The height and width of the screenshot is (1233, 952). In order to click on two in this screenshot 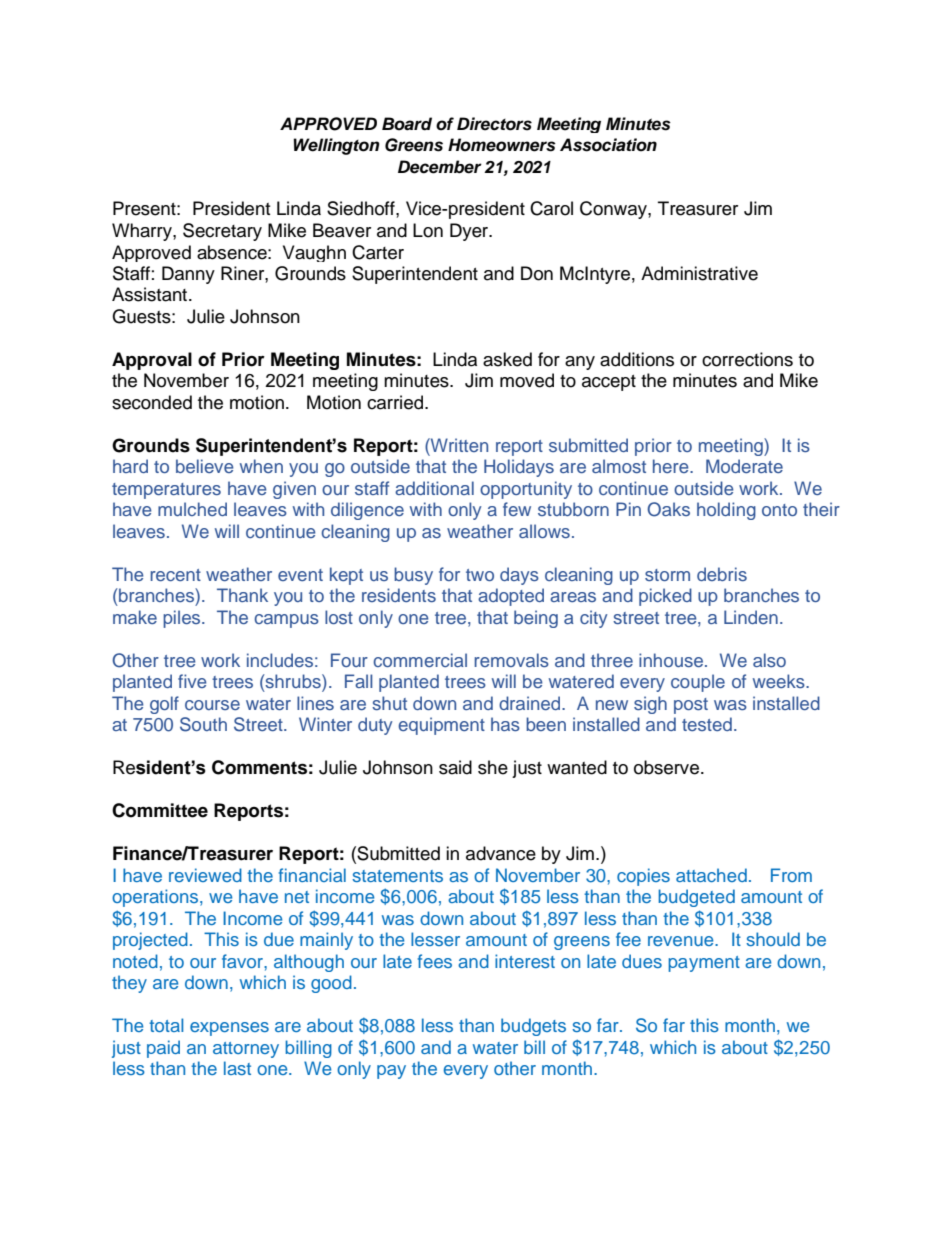, I will do `click(480, 575)`.
